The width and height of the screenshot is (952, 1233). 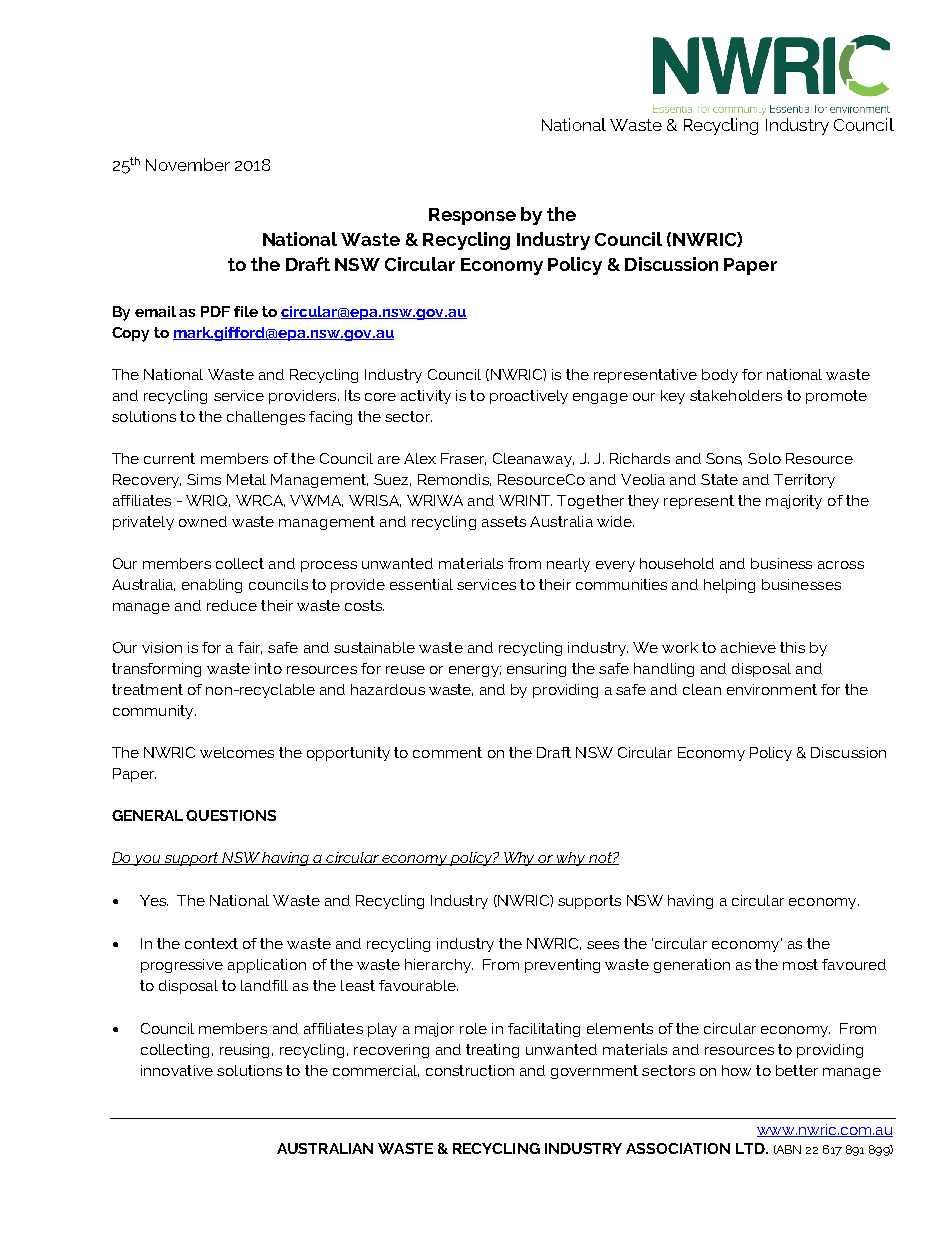 I want to click on fair, so click(x=250, y=648).
